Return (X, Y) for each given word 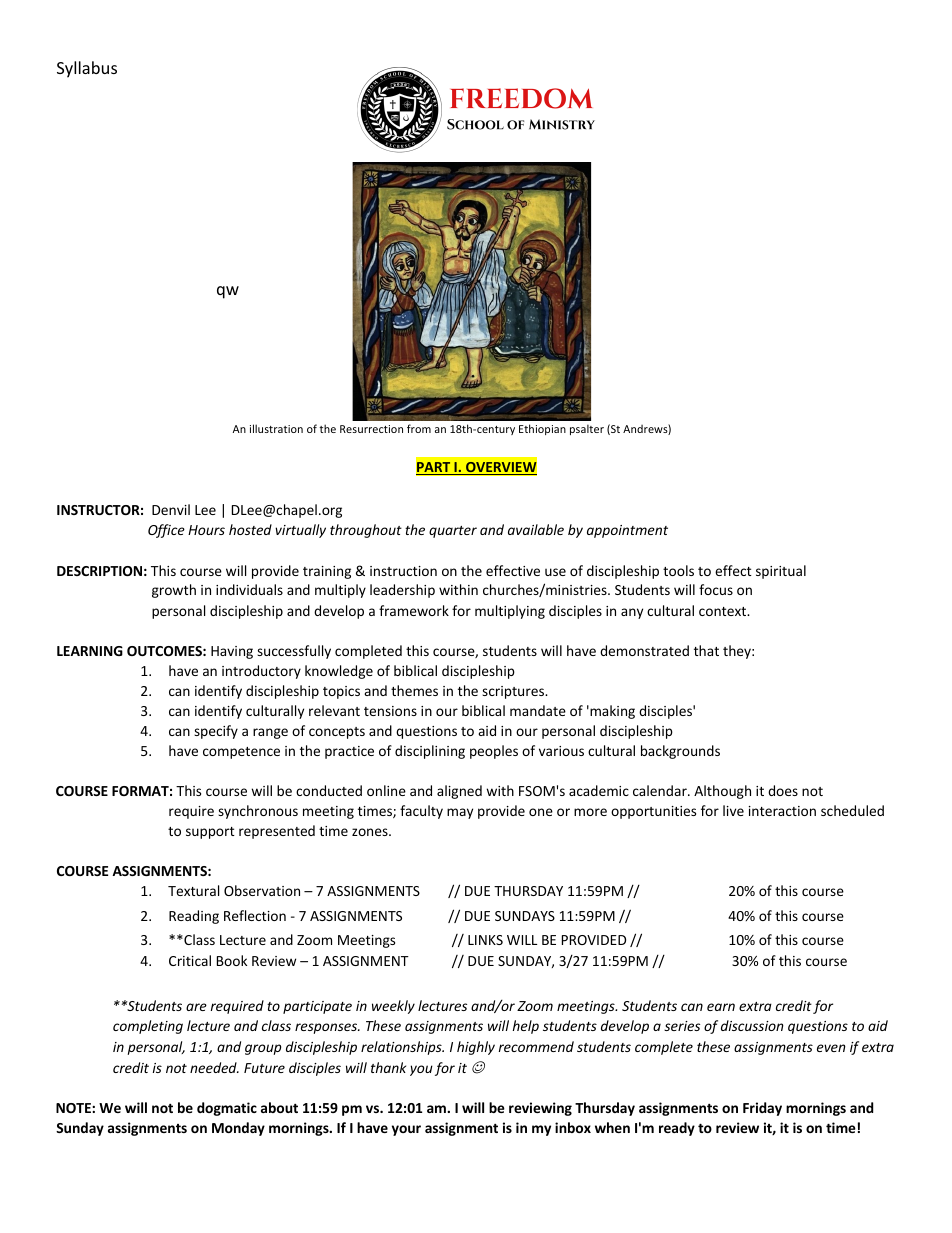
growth (174, 591)
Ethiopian (542, 429)
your (406, 1130)
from (419, 428)
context (724, 611)
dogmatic (227, 1109)
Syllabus (87, 69)
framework (414, 610)
